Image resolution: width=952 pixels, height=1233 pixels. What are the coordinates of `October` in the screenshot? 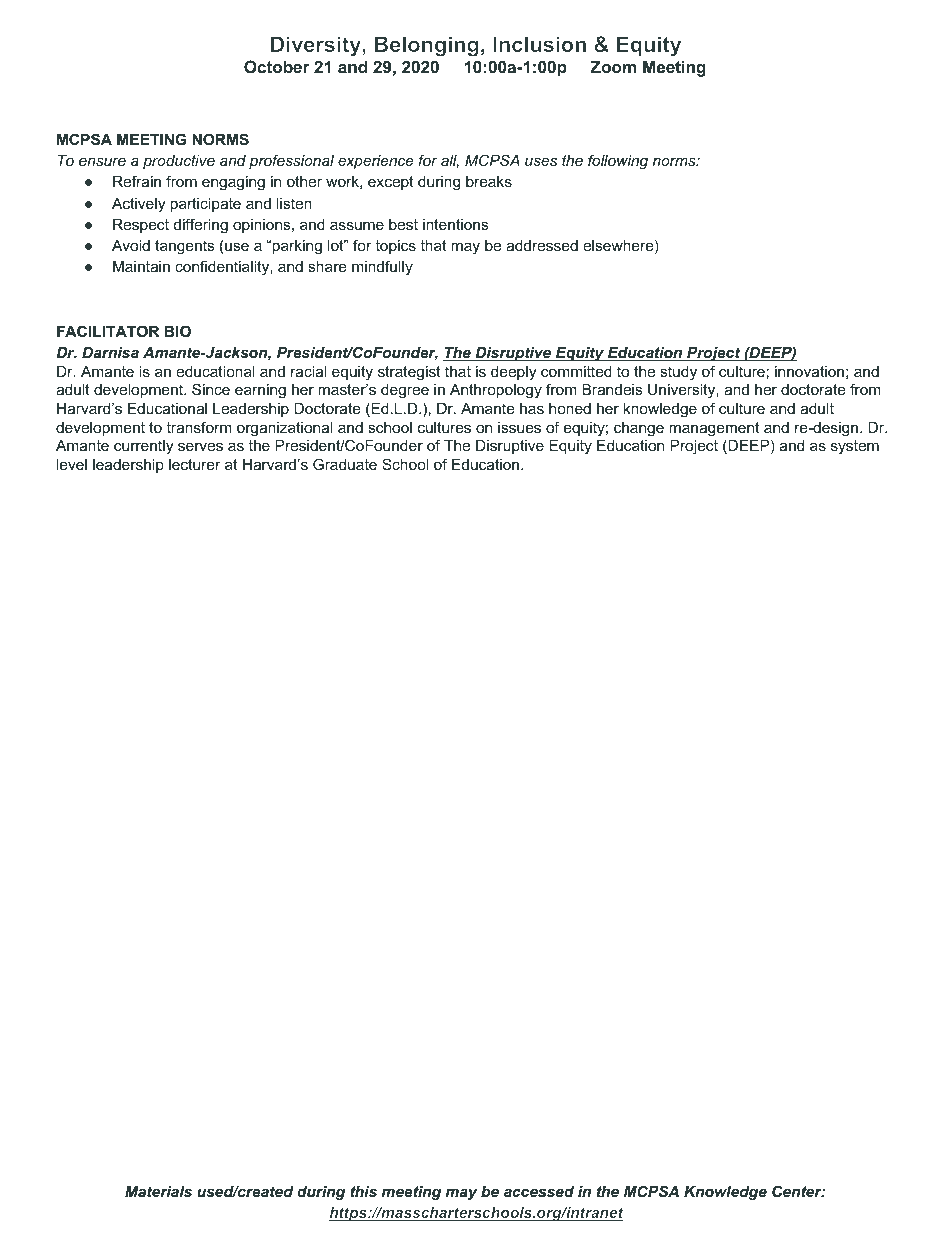 It's located at (277, 66).
